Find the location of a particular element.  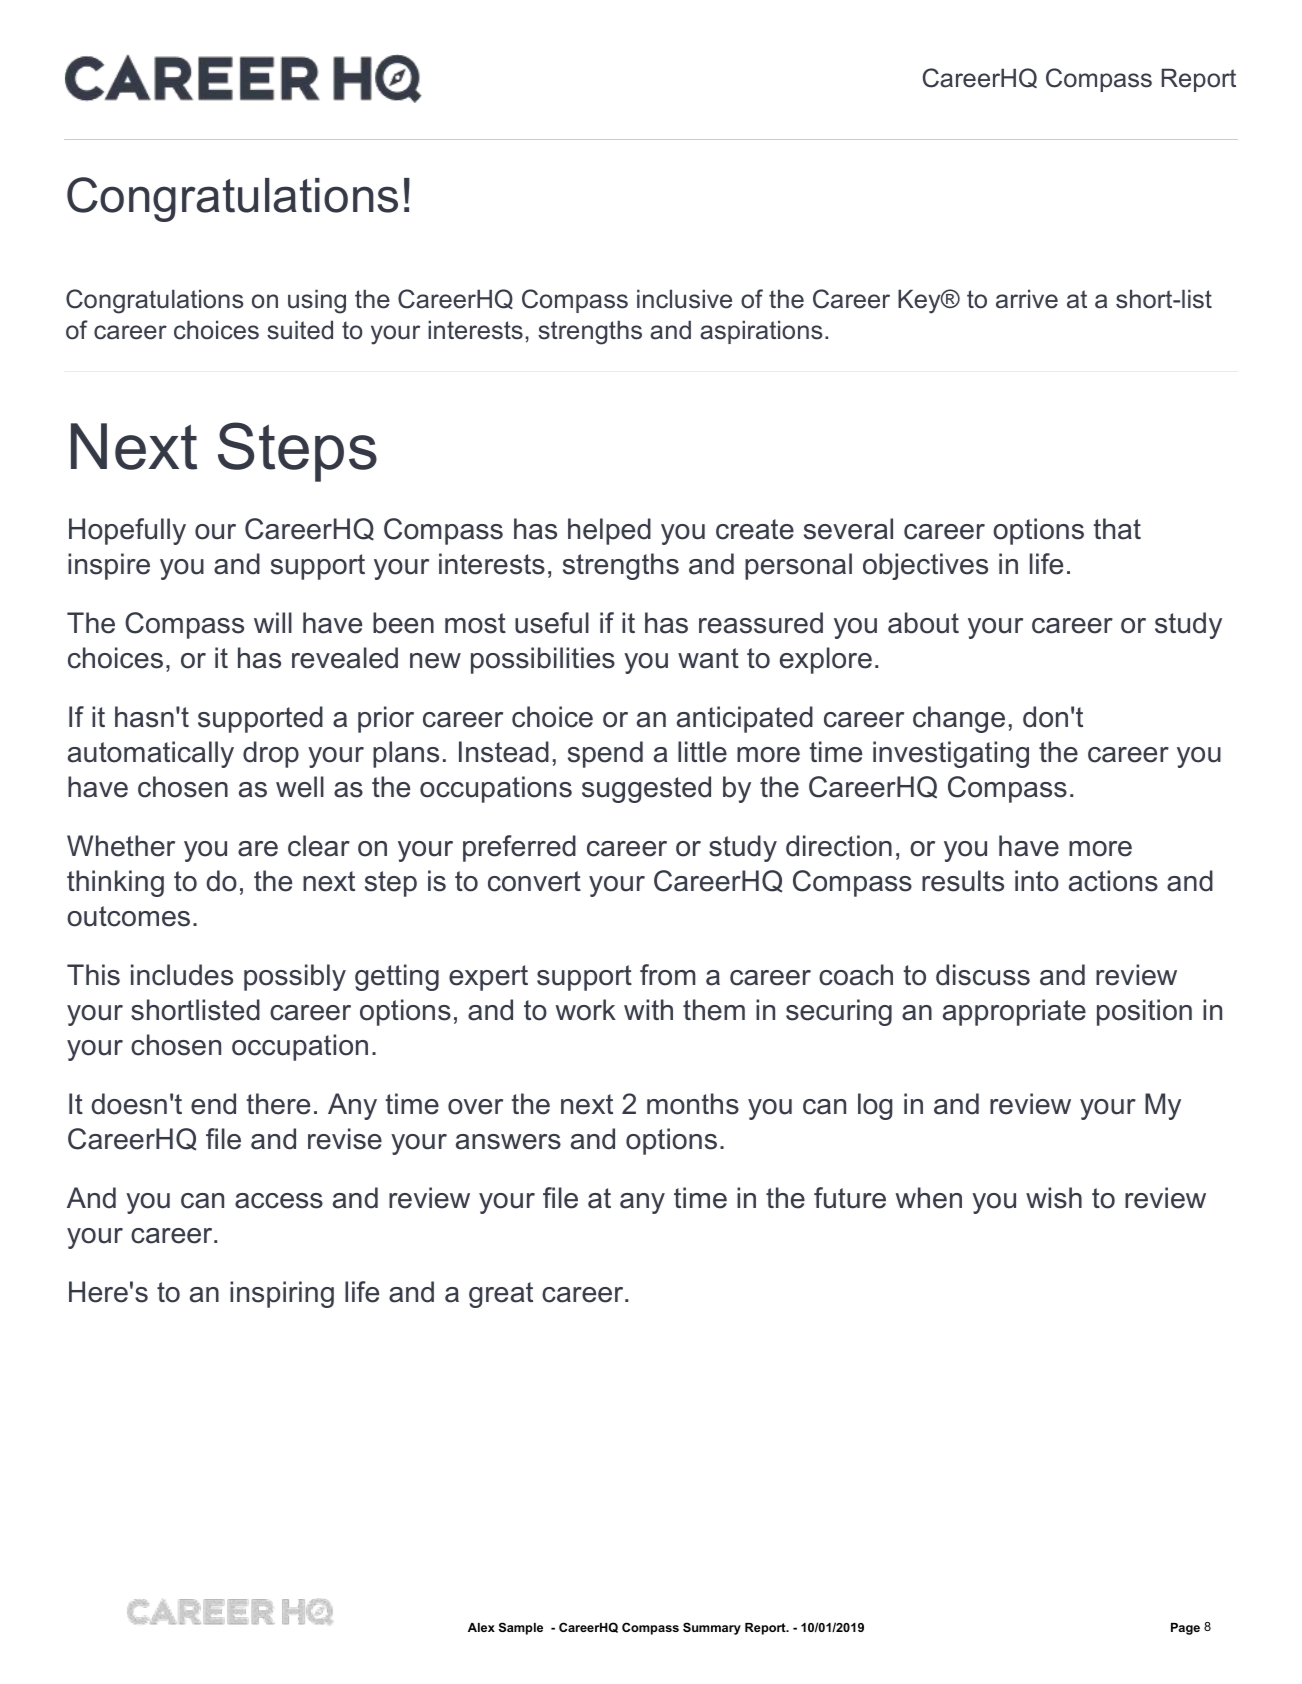

Summary is located at coordinates (712, 1628).
